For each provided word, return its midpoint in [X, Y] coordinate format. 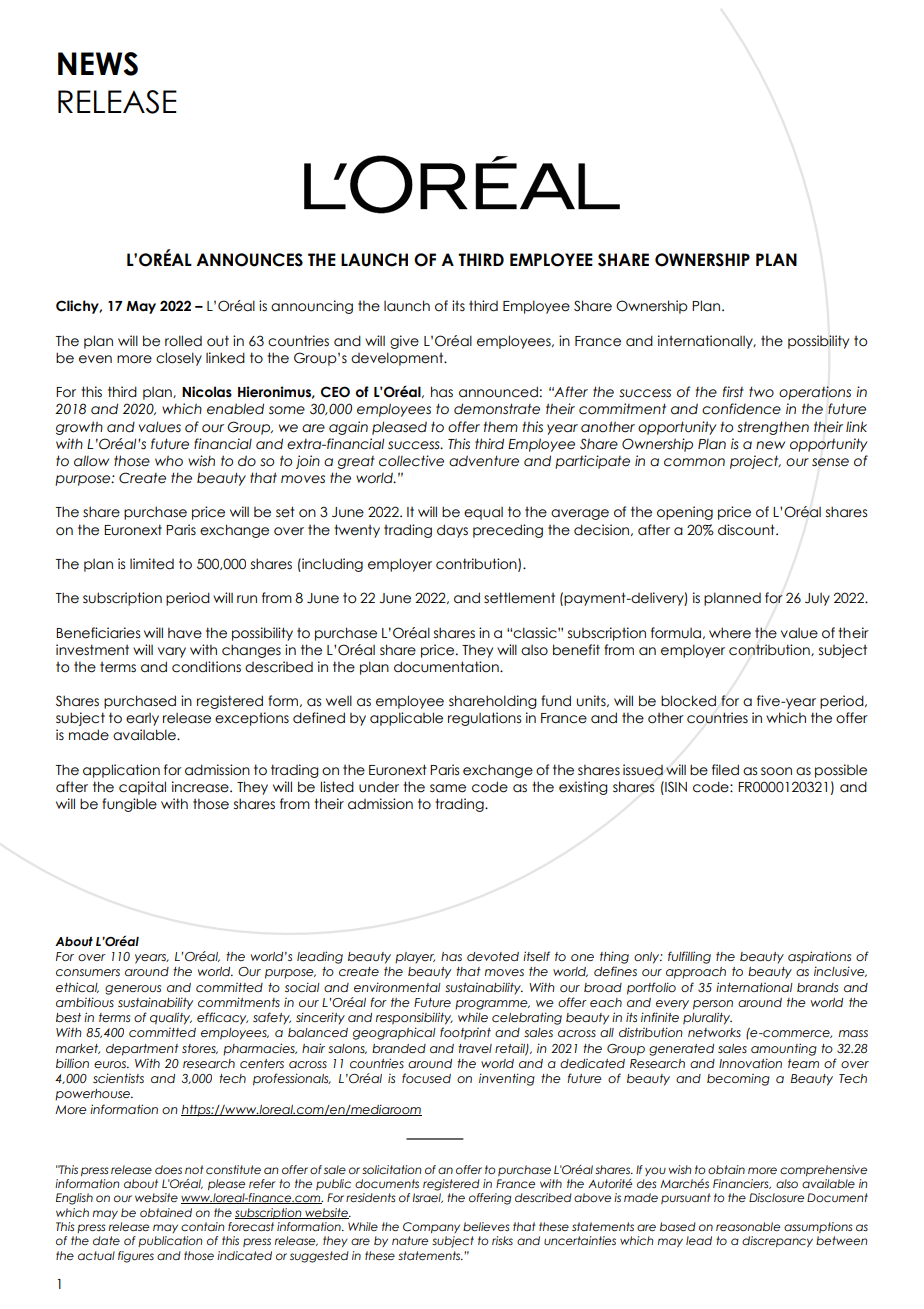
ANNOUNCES [249, 260]
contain [202, 1226]
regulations [484, 719]
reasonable [748, 1226]
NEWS [98, 64]
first [733, 391]
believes [486, 1226]
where [730, 633]
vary [172, 652]
